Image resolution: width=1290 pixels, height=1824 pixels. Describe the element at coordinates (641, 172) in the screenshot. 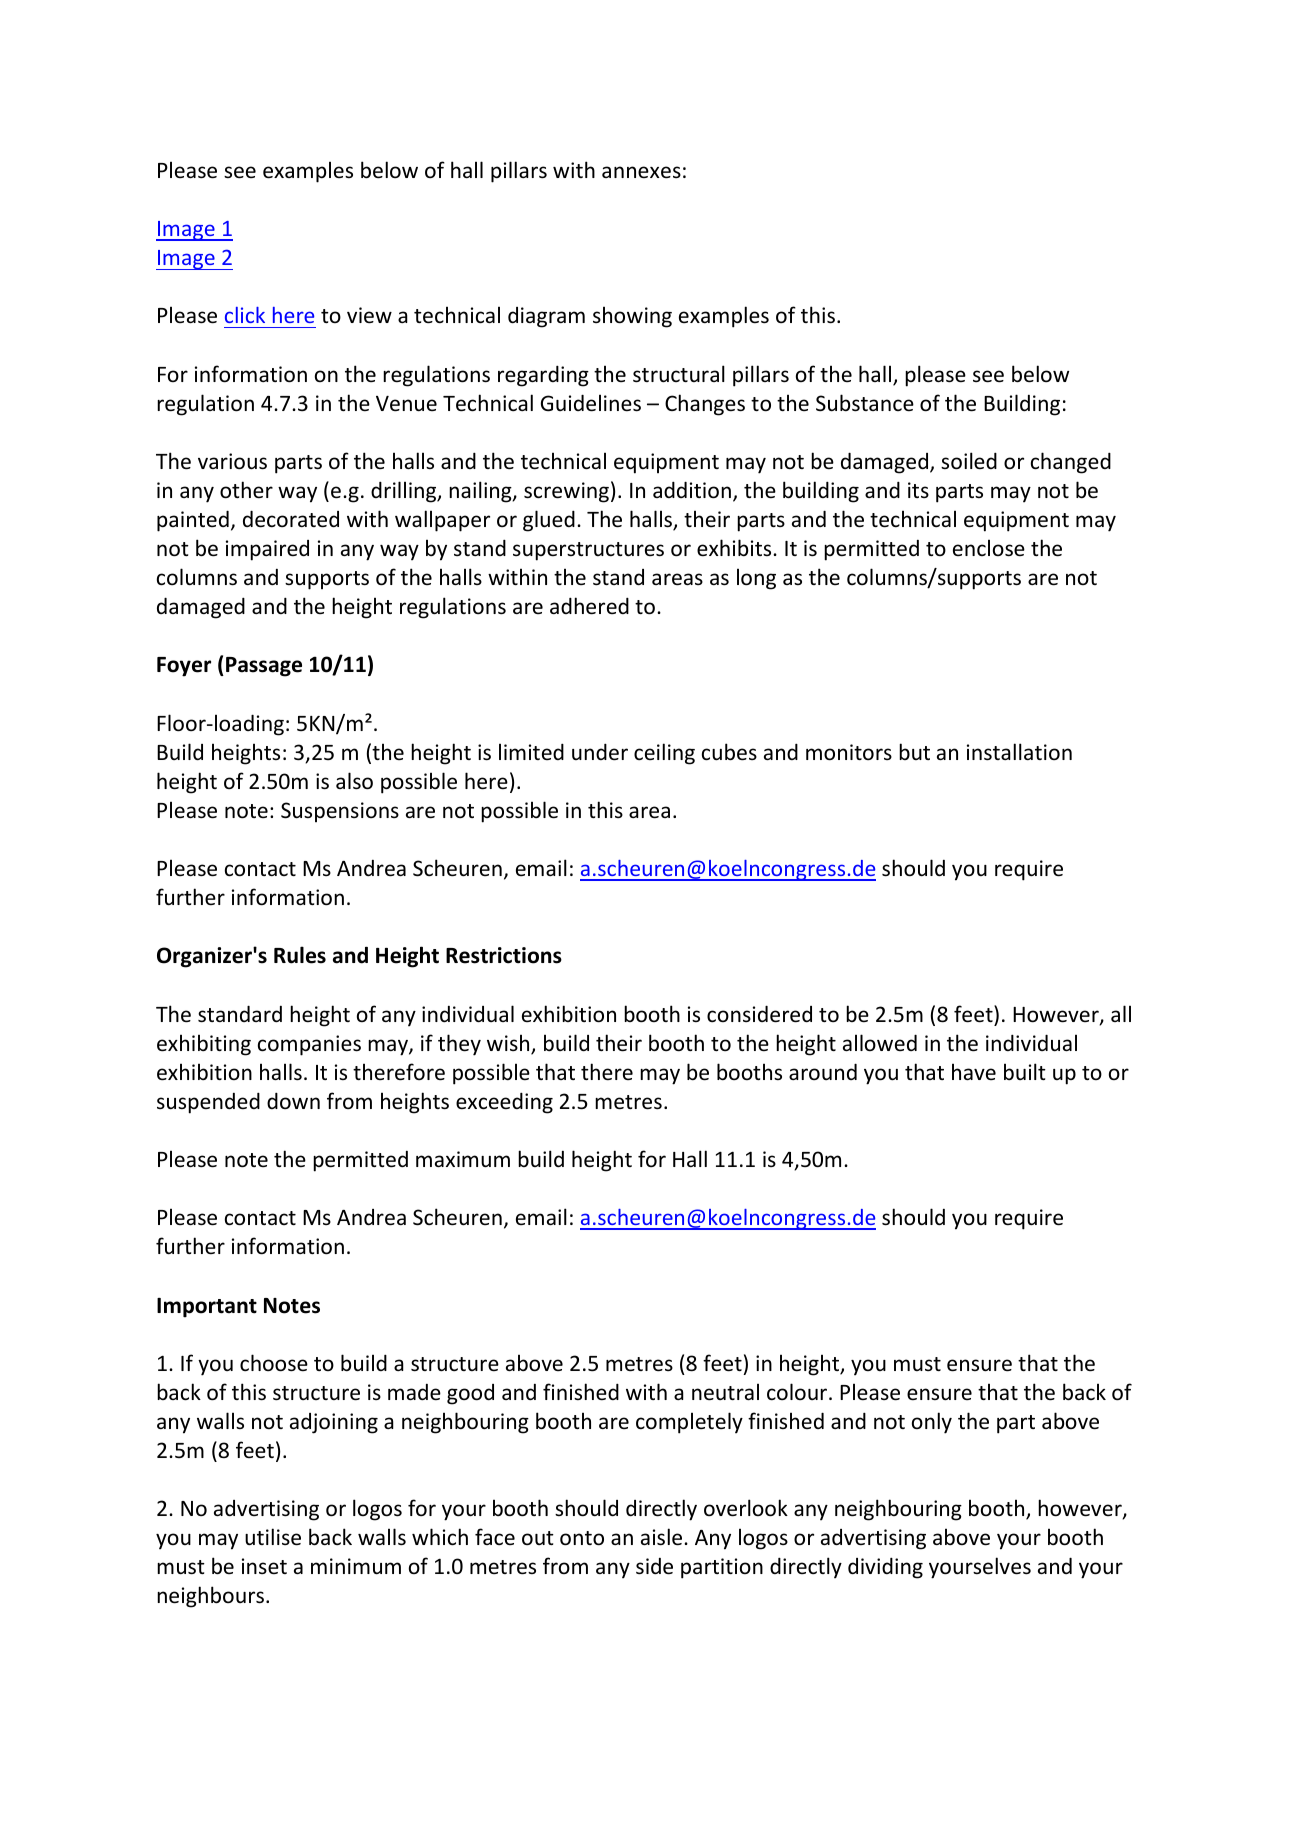

I see `annexes` at that location.
